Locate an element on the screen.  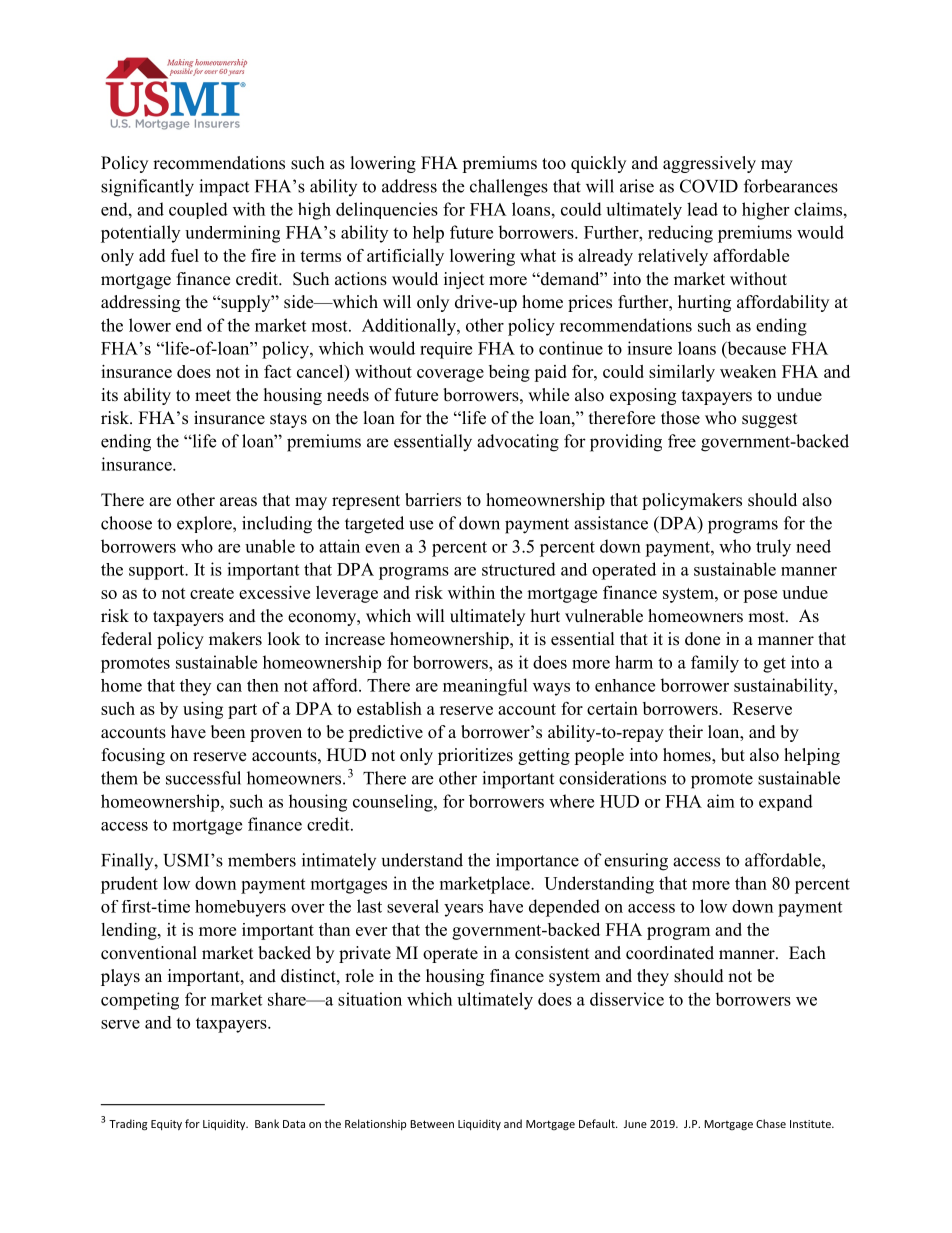
years is located at coordinates (463, 910).
